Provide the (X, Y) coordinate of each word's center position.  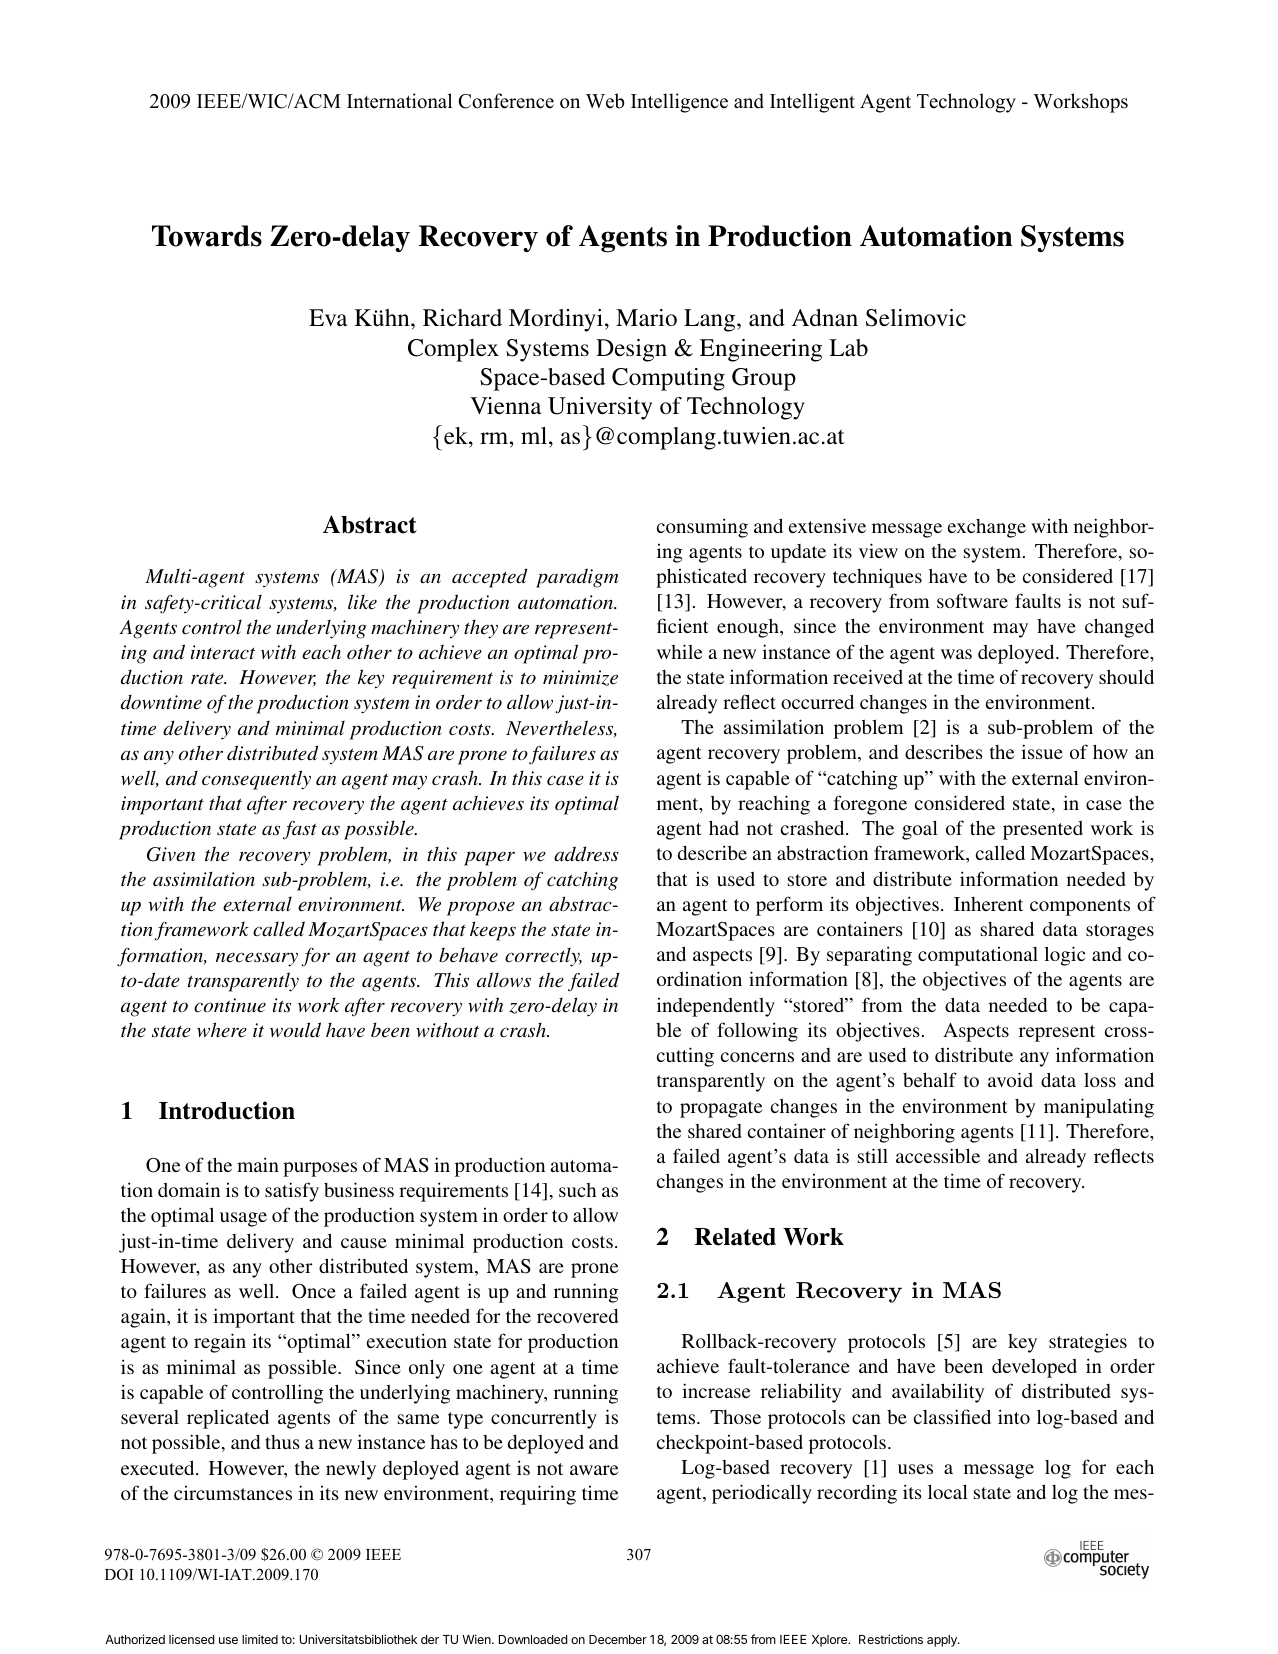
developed (1034, 1368)
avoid (1010, 1079)
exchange (987, 528)
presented (1043, 830)
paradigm (577, 578)
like (362, 602)
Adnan (825, 318)
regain (220, 1343)
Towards (207, 236)
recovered (577, 1316)
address (586, 854)
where (222, 1030)
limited (260, 1639)
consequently (256, 780)
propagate (721, 1109)
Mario (646, 317)
